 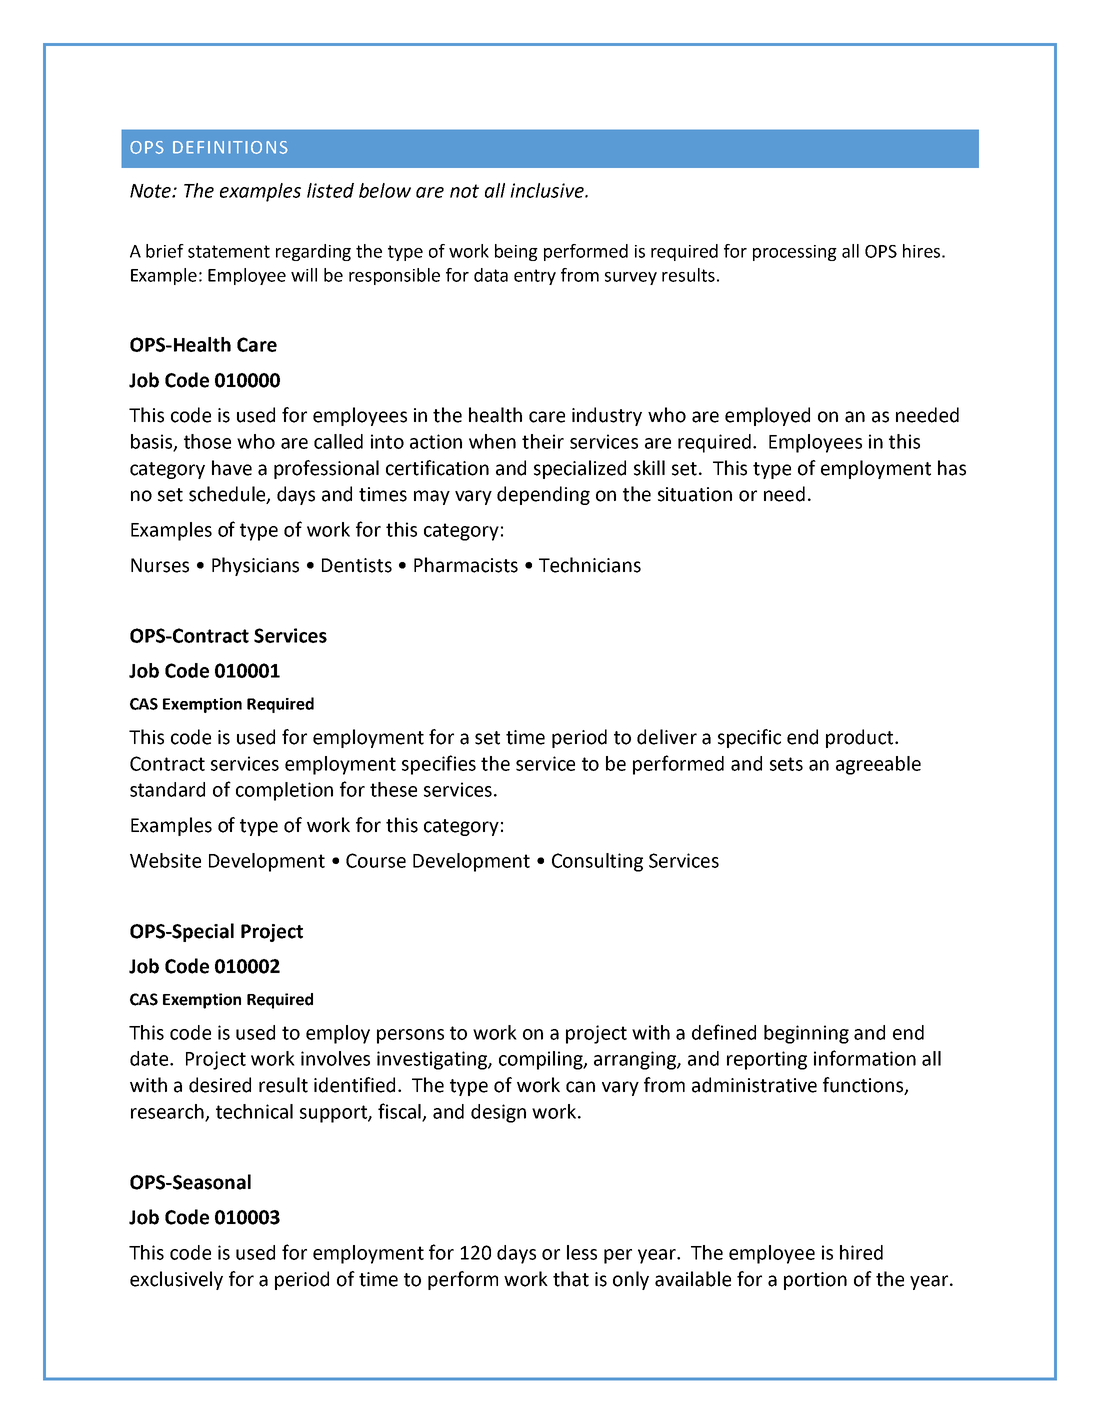 I want to click on completion, so click(x=284, y=791).
